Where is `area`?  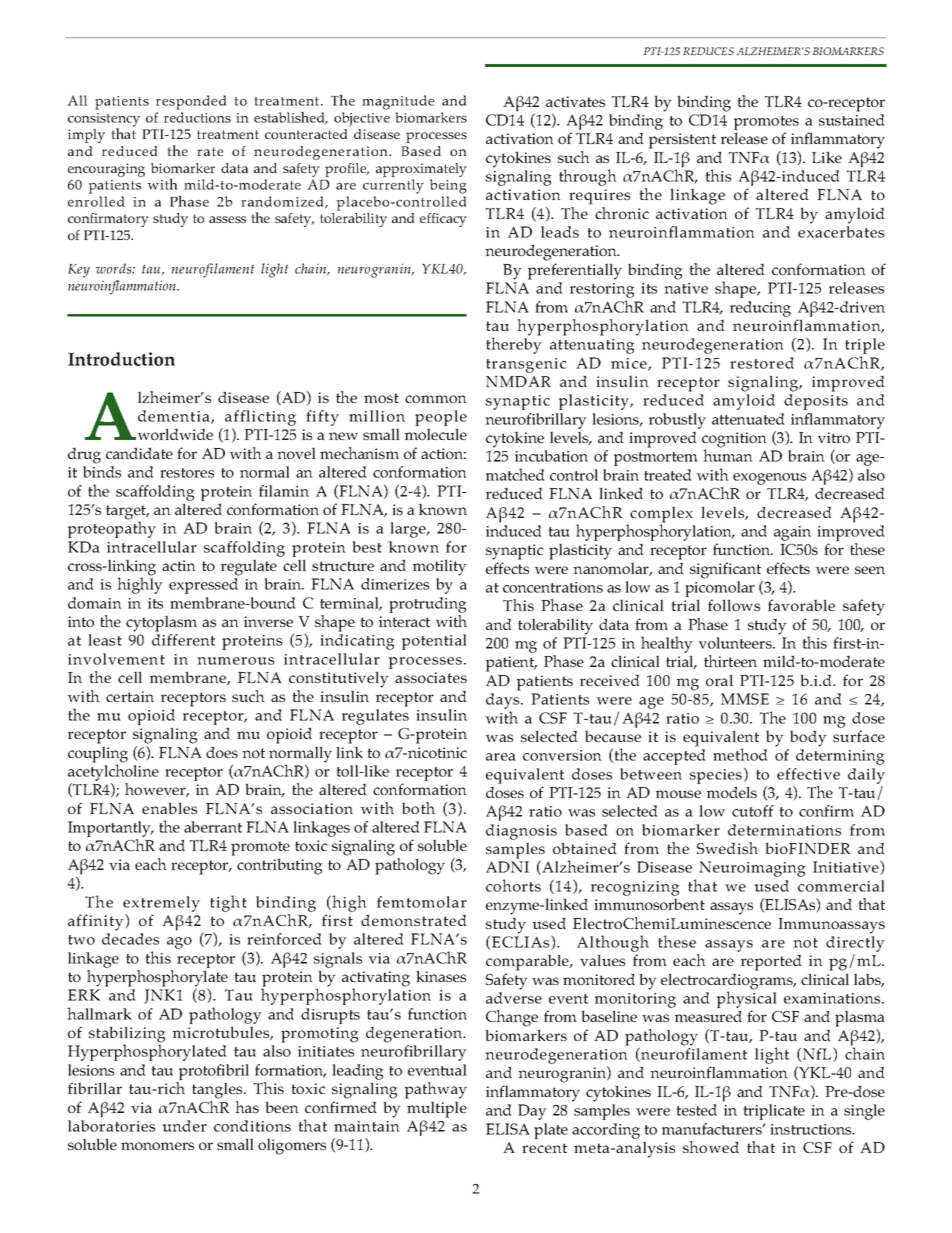
area is located at coordinates (501, 757).
